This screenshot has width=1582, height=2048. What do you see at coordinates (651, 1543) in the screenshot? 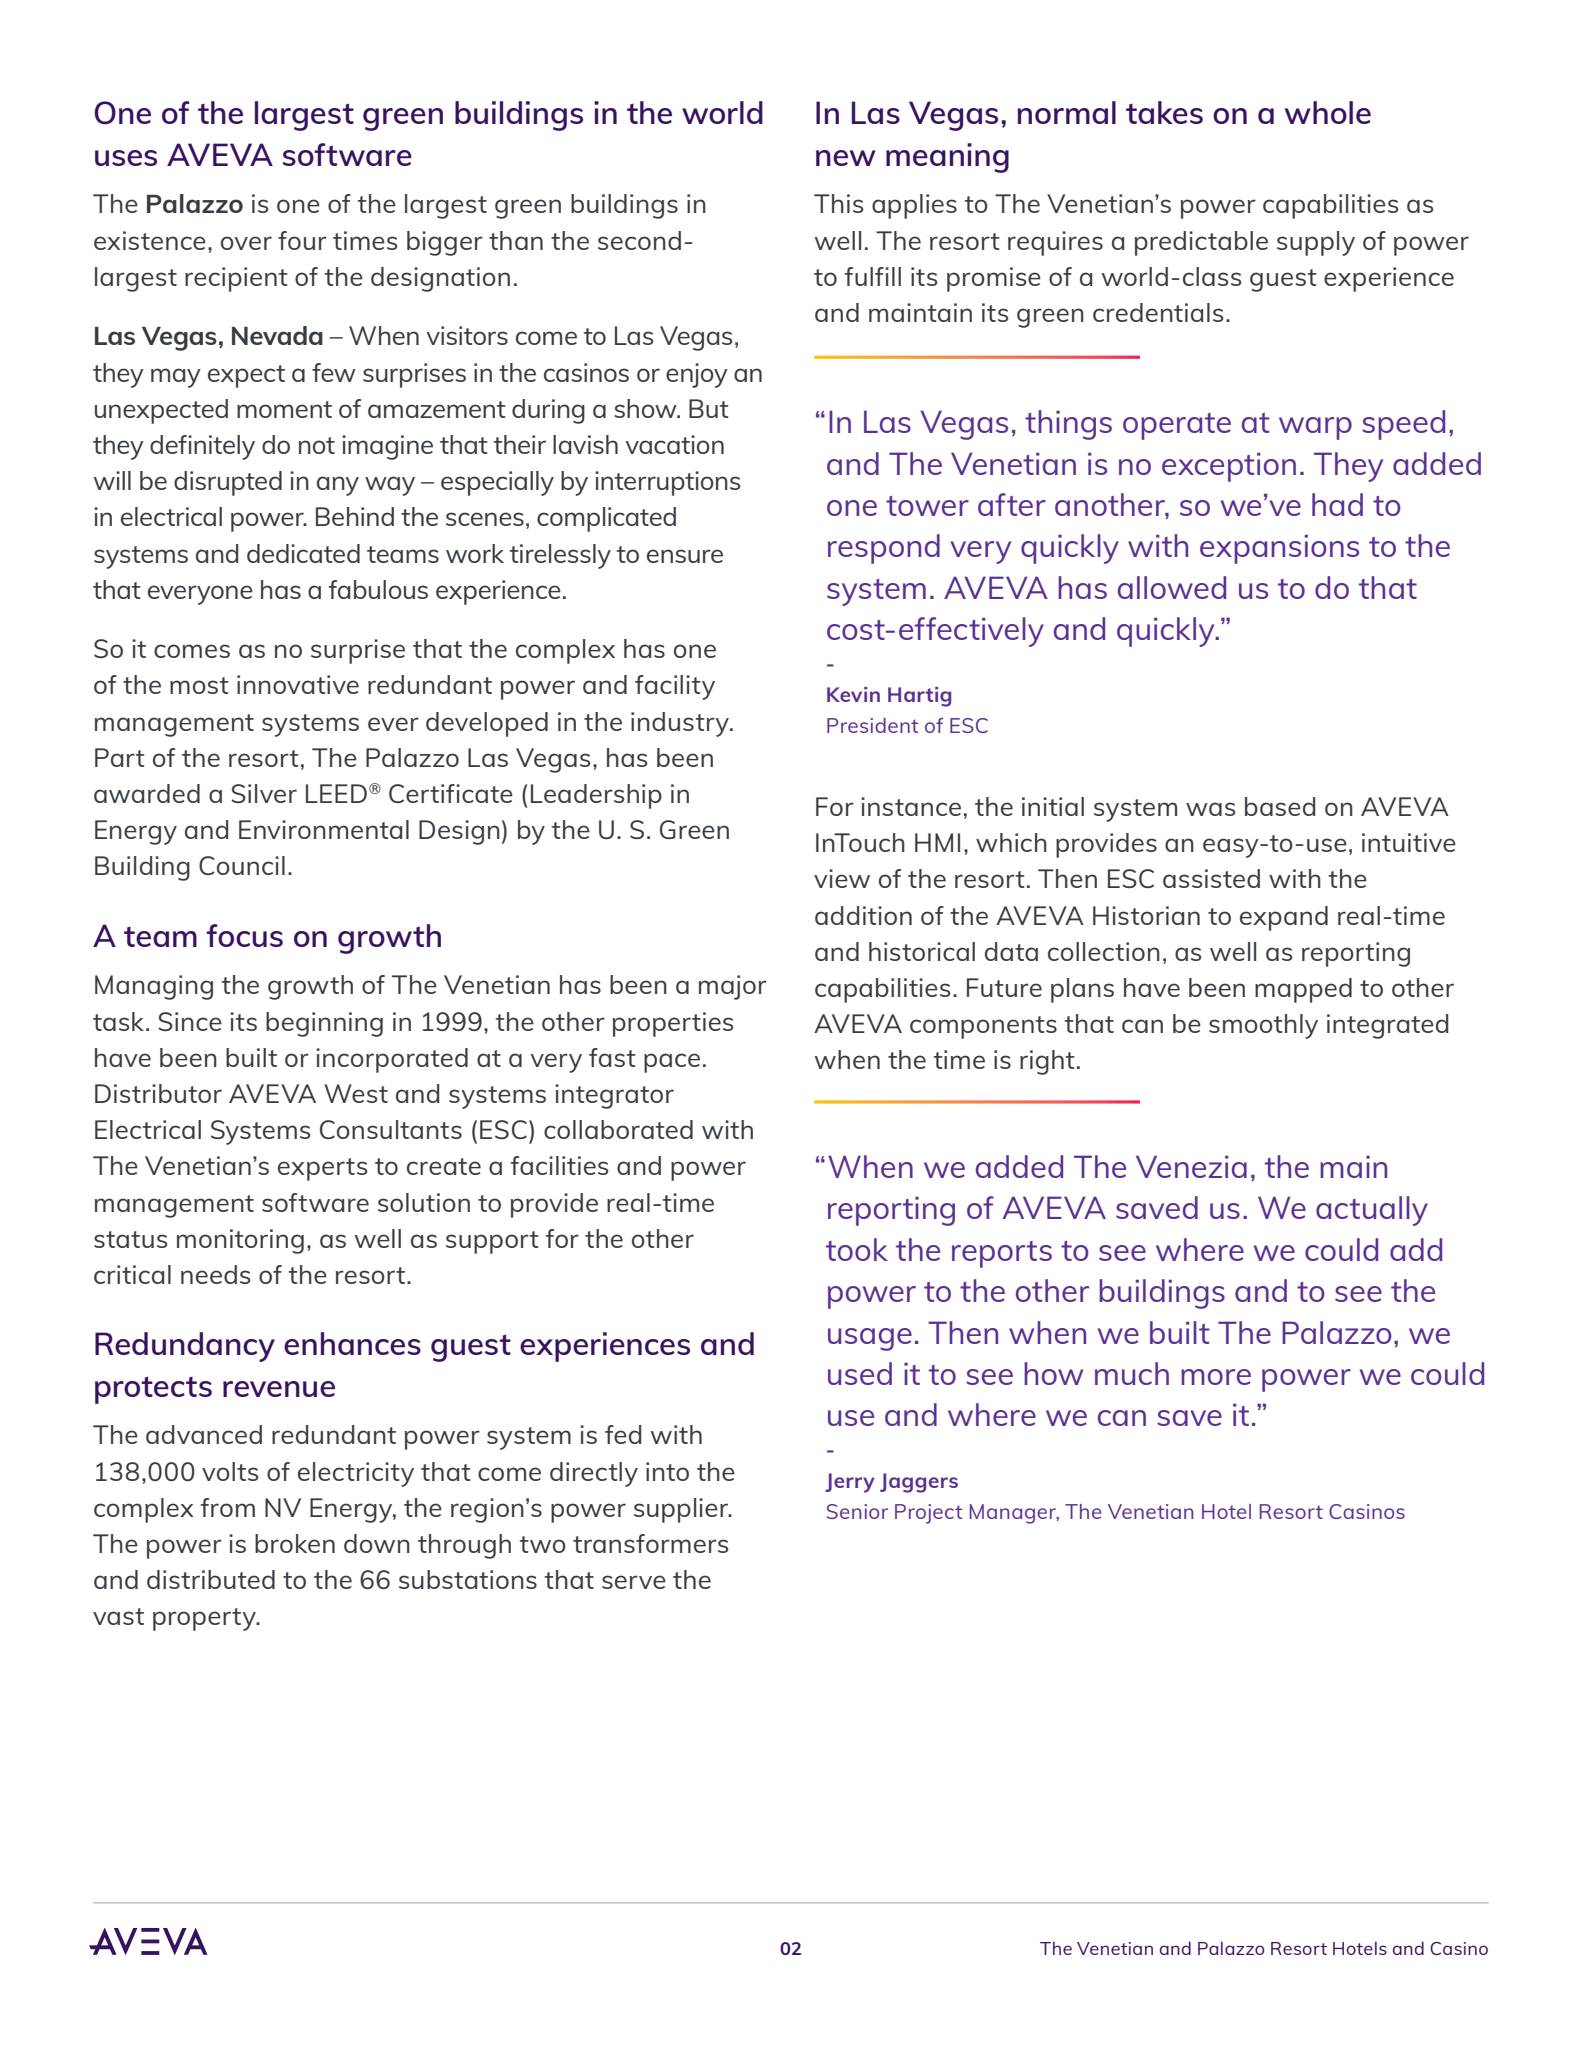
I see `transformers` at bounding box center [651, 1543].
